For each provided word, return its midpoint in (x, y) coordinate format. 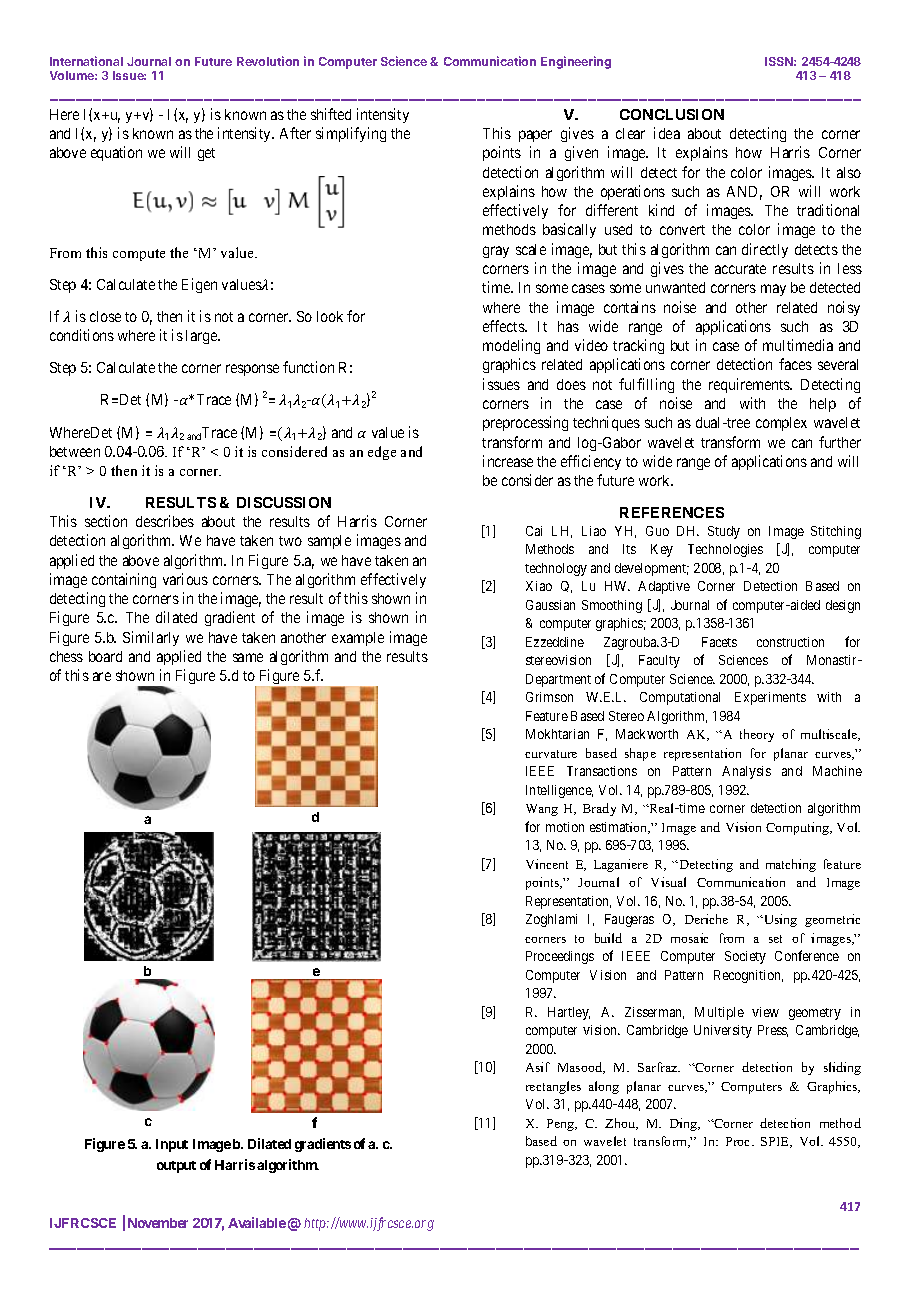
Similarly (151, 638)
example (358, 639)
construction (790, 642)
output (176, 1167)
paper (535, 136)
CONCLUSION (672, 114)
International (86, 61)
